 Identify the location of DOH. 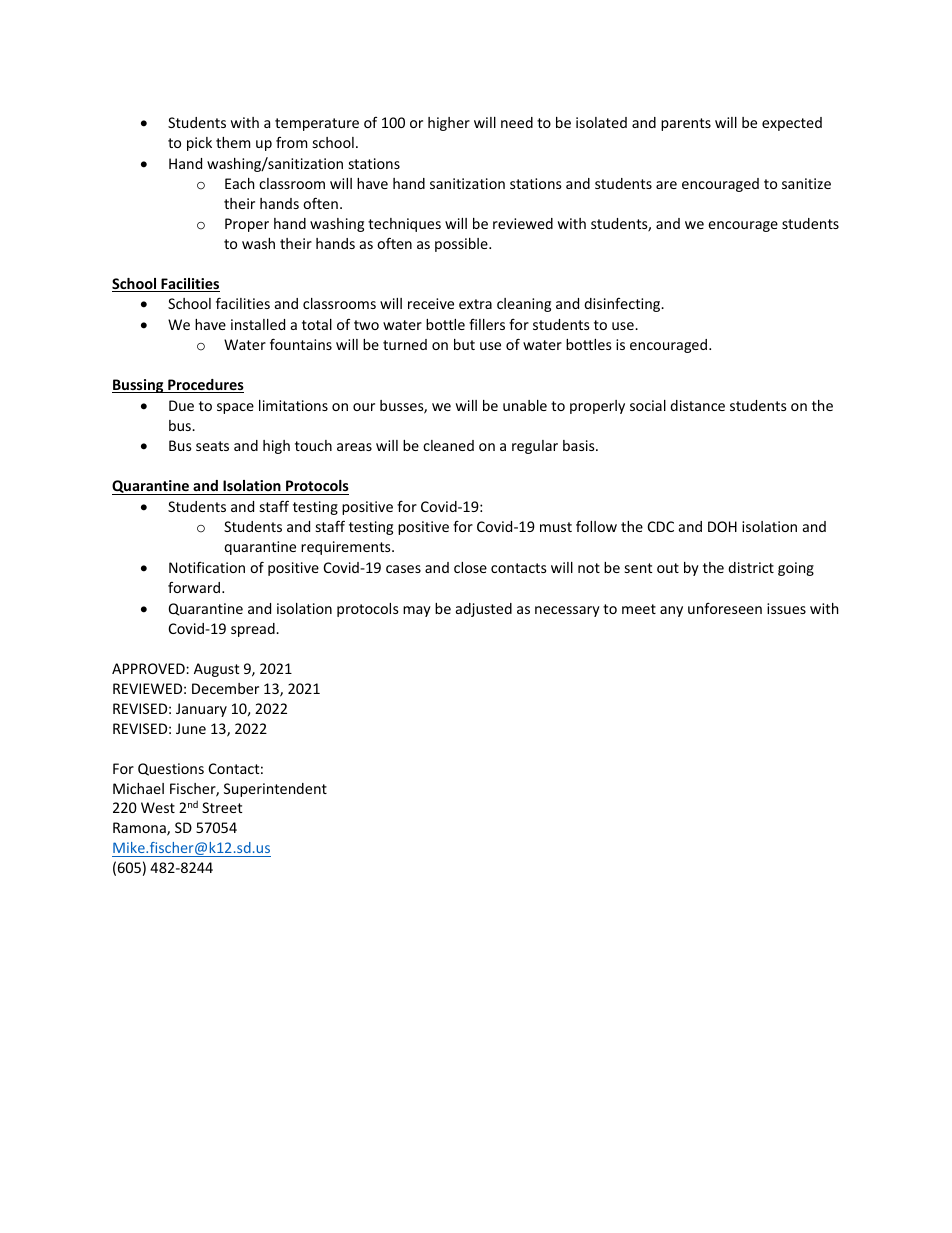
(722, 526).
